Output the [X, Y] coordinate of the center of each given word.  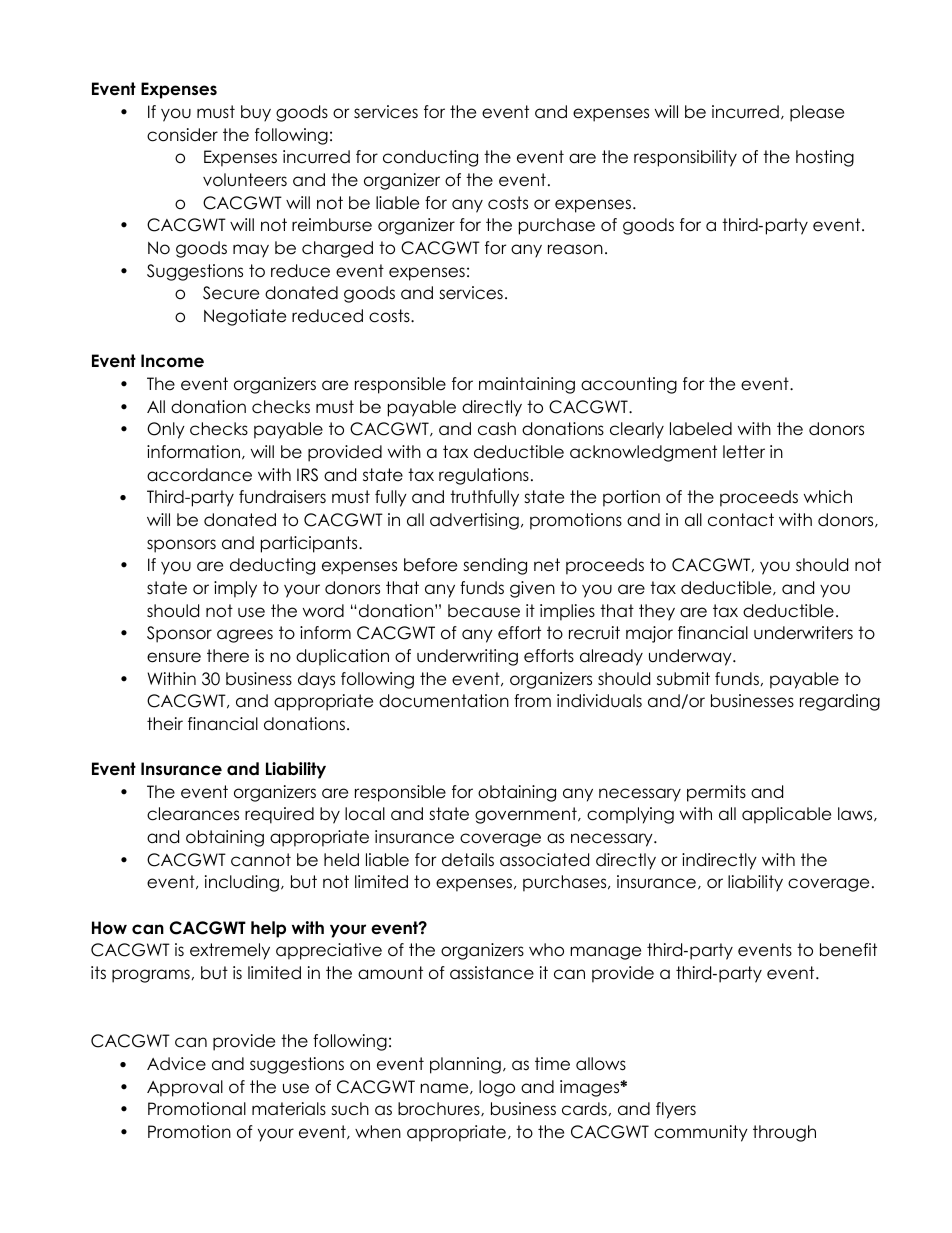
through [784, 1133]
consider [182, 135]
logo [497, 1088]
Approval [185, 1088]
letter [744, 452]
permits [716, 793]
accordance [199, 475]
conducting [430, 158]
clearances [193, 814]
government [527, 815]
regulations [484, 476]
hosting [825, 158]
